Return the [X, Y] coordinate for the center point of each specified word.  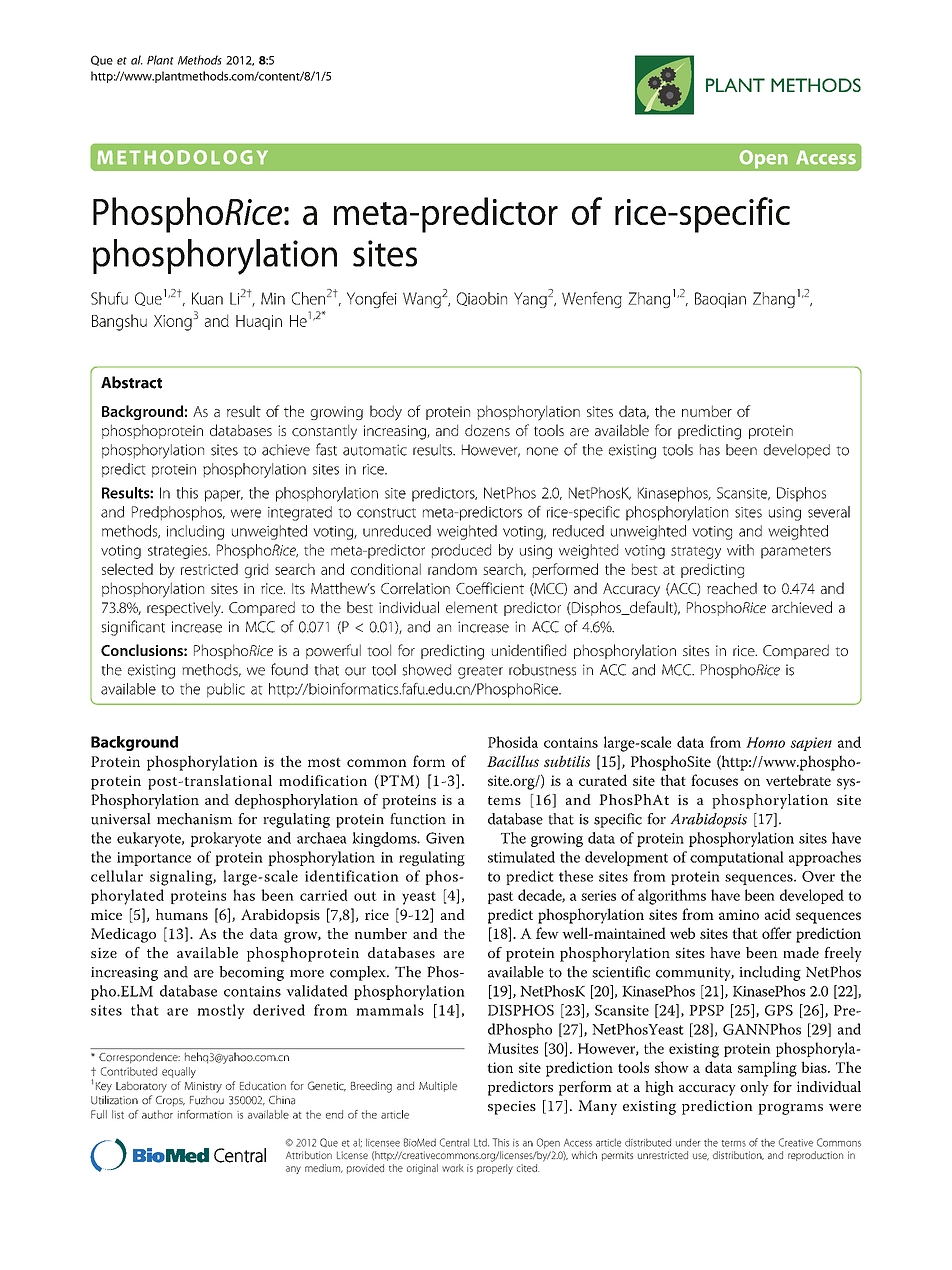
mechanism [195, 819]
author [157, 1114]
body [386, 413]
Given [445, 838]
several [829, 512]
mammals [390, 1010]
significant [133, 628]
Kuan [207, 298]
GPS [779, 1010]
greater [480, 672]
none [542, 451]
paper [224, 496]
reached [732, 588]
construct [386, 513]
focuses [714, 780]
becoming [251, 973]
